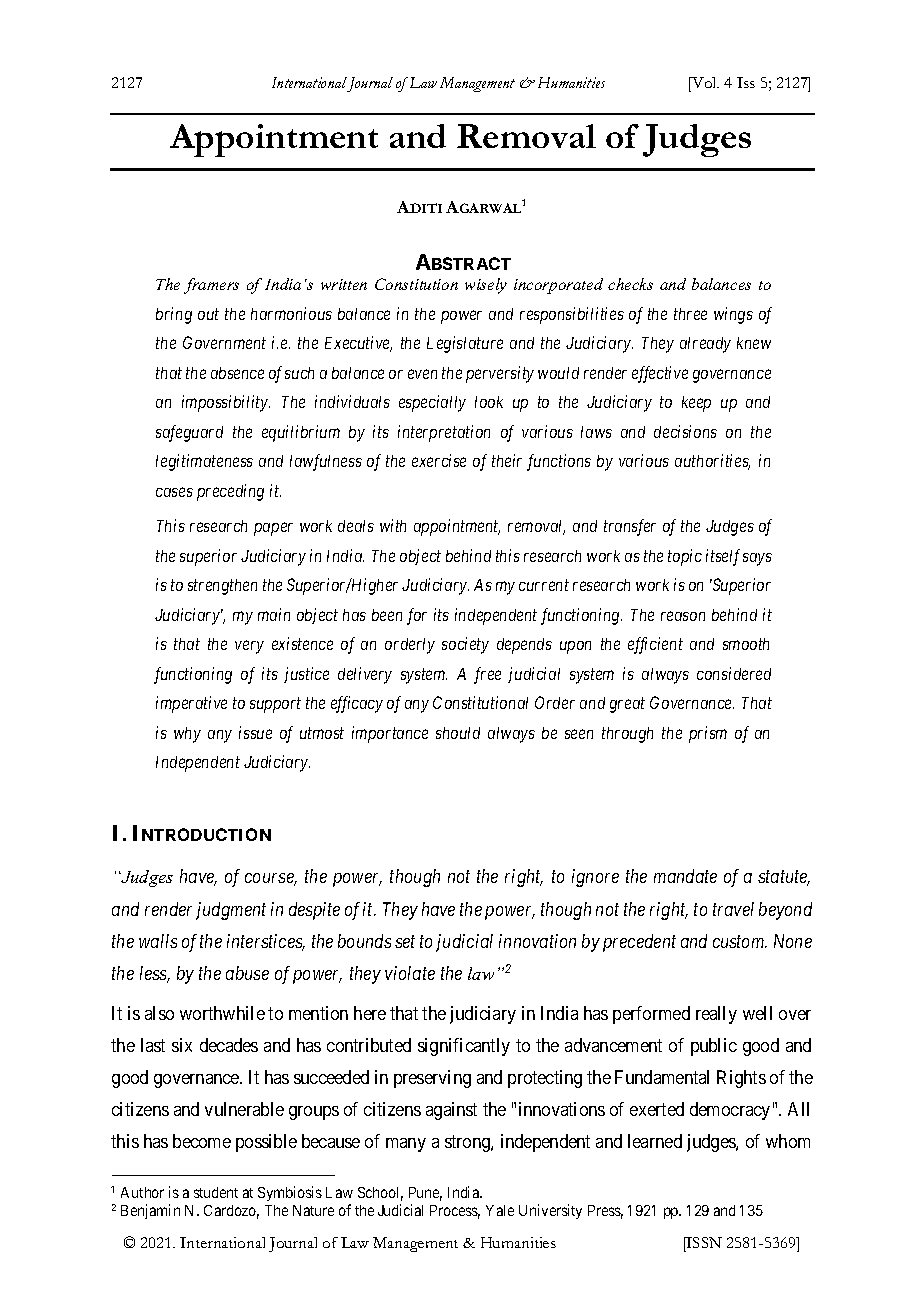  Describe the element at coordinates (704, 84) in the page. I see `Vol` at that location.
